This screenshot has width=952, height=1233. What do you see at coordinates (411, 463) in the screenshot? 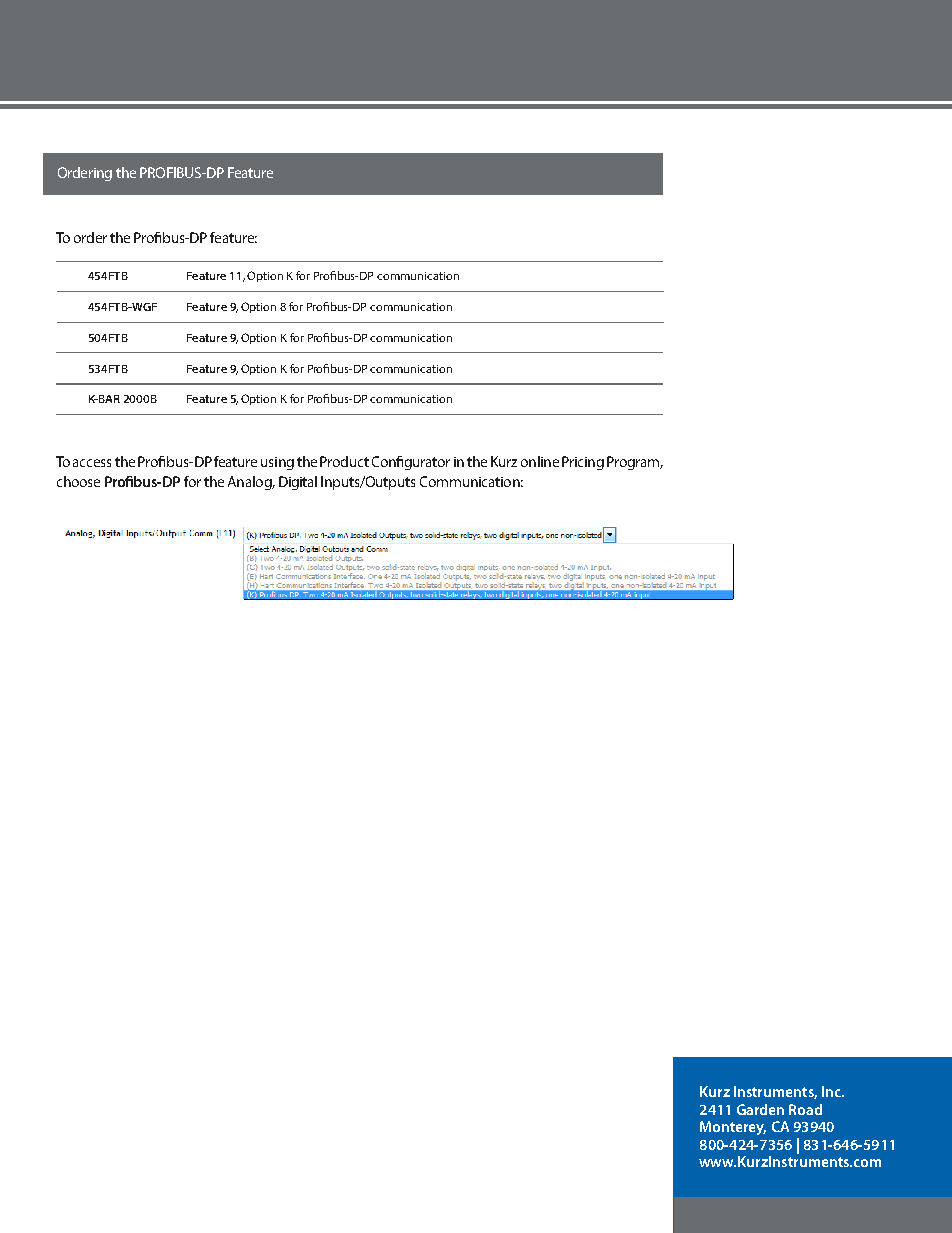
I see `Configurator` at bounding box center [411, 463].
